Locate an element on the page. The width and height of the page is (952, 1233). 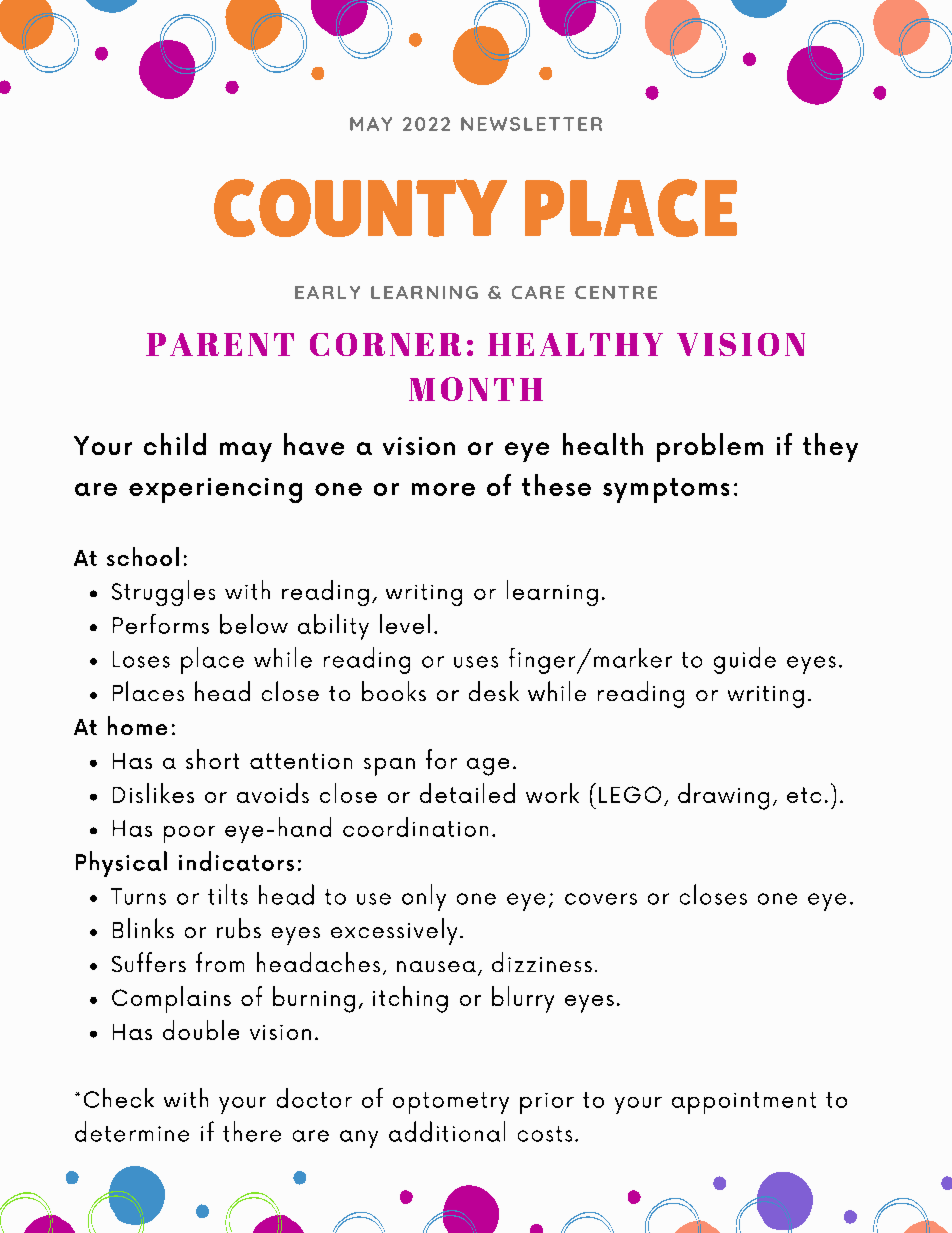
uses is located at coordinates (476, 662).
